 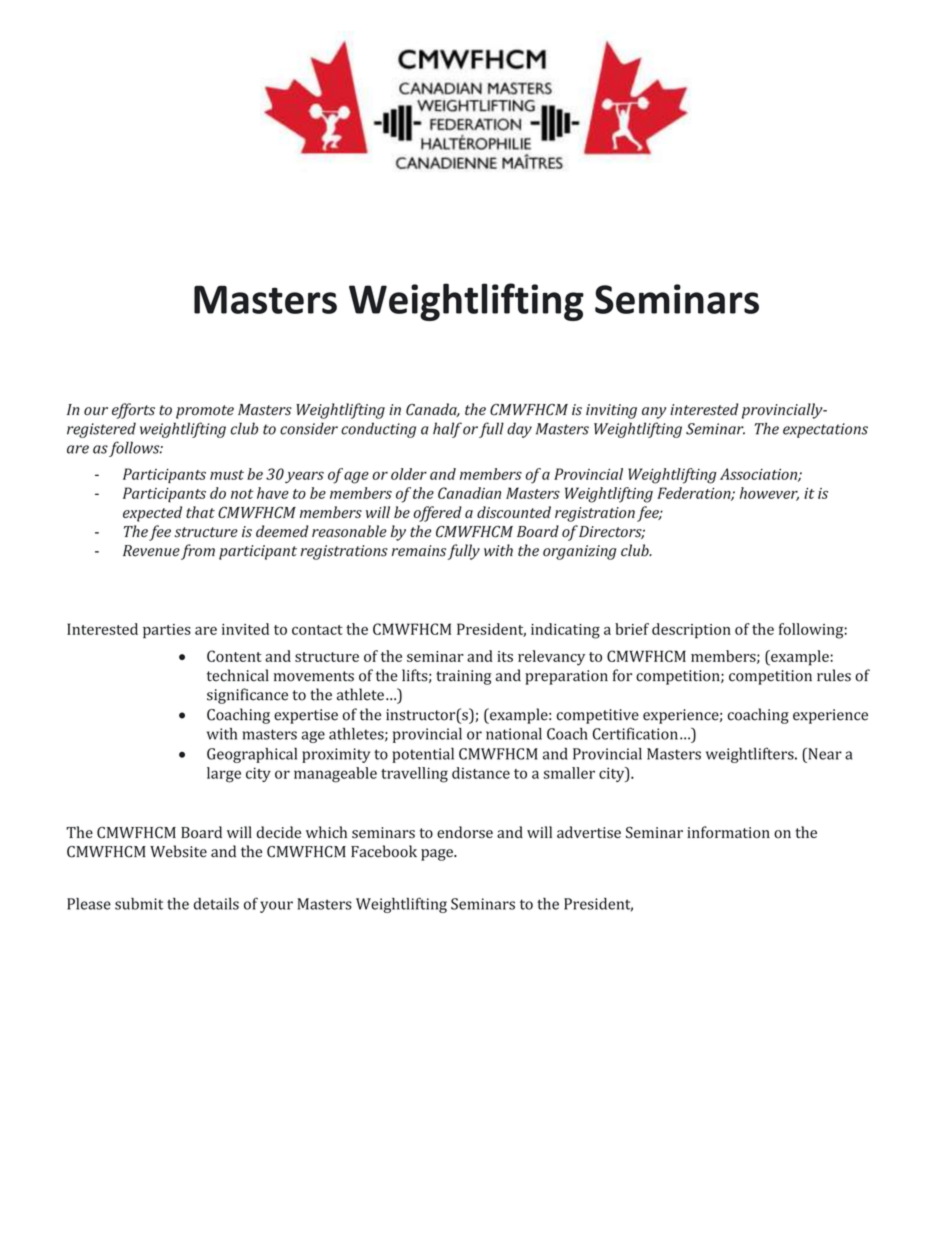 I want to click on promote, so click(x=205, y=412).
